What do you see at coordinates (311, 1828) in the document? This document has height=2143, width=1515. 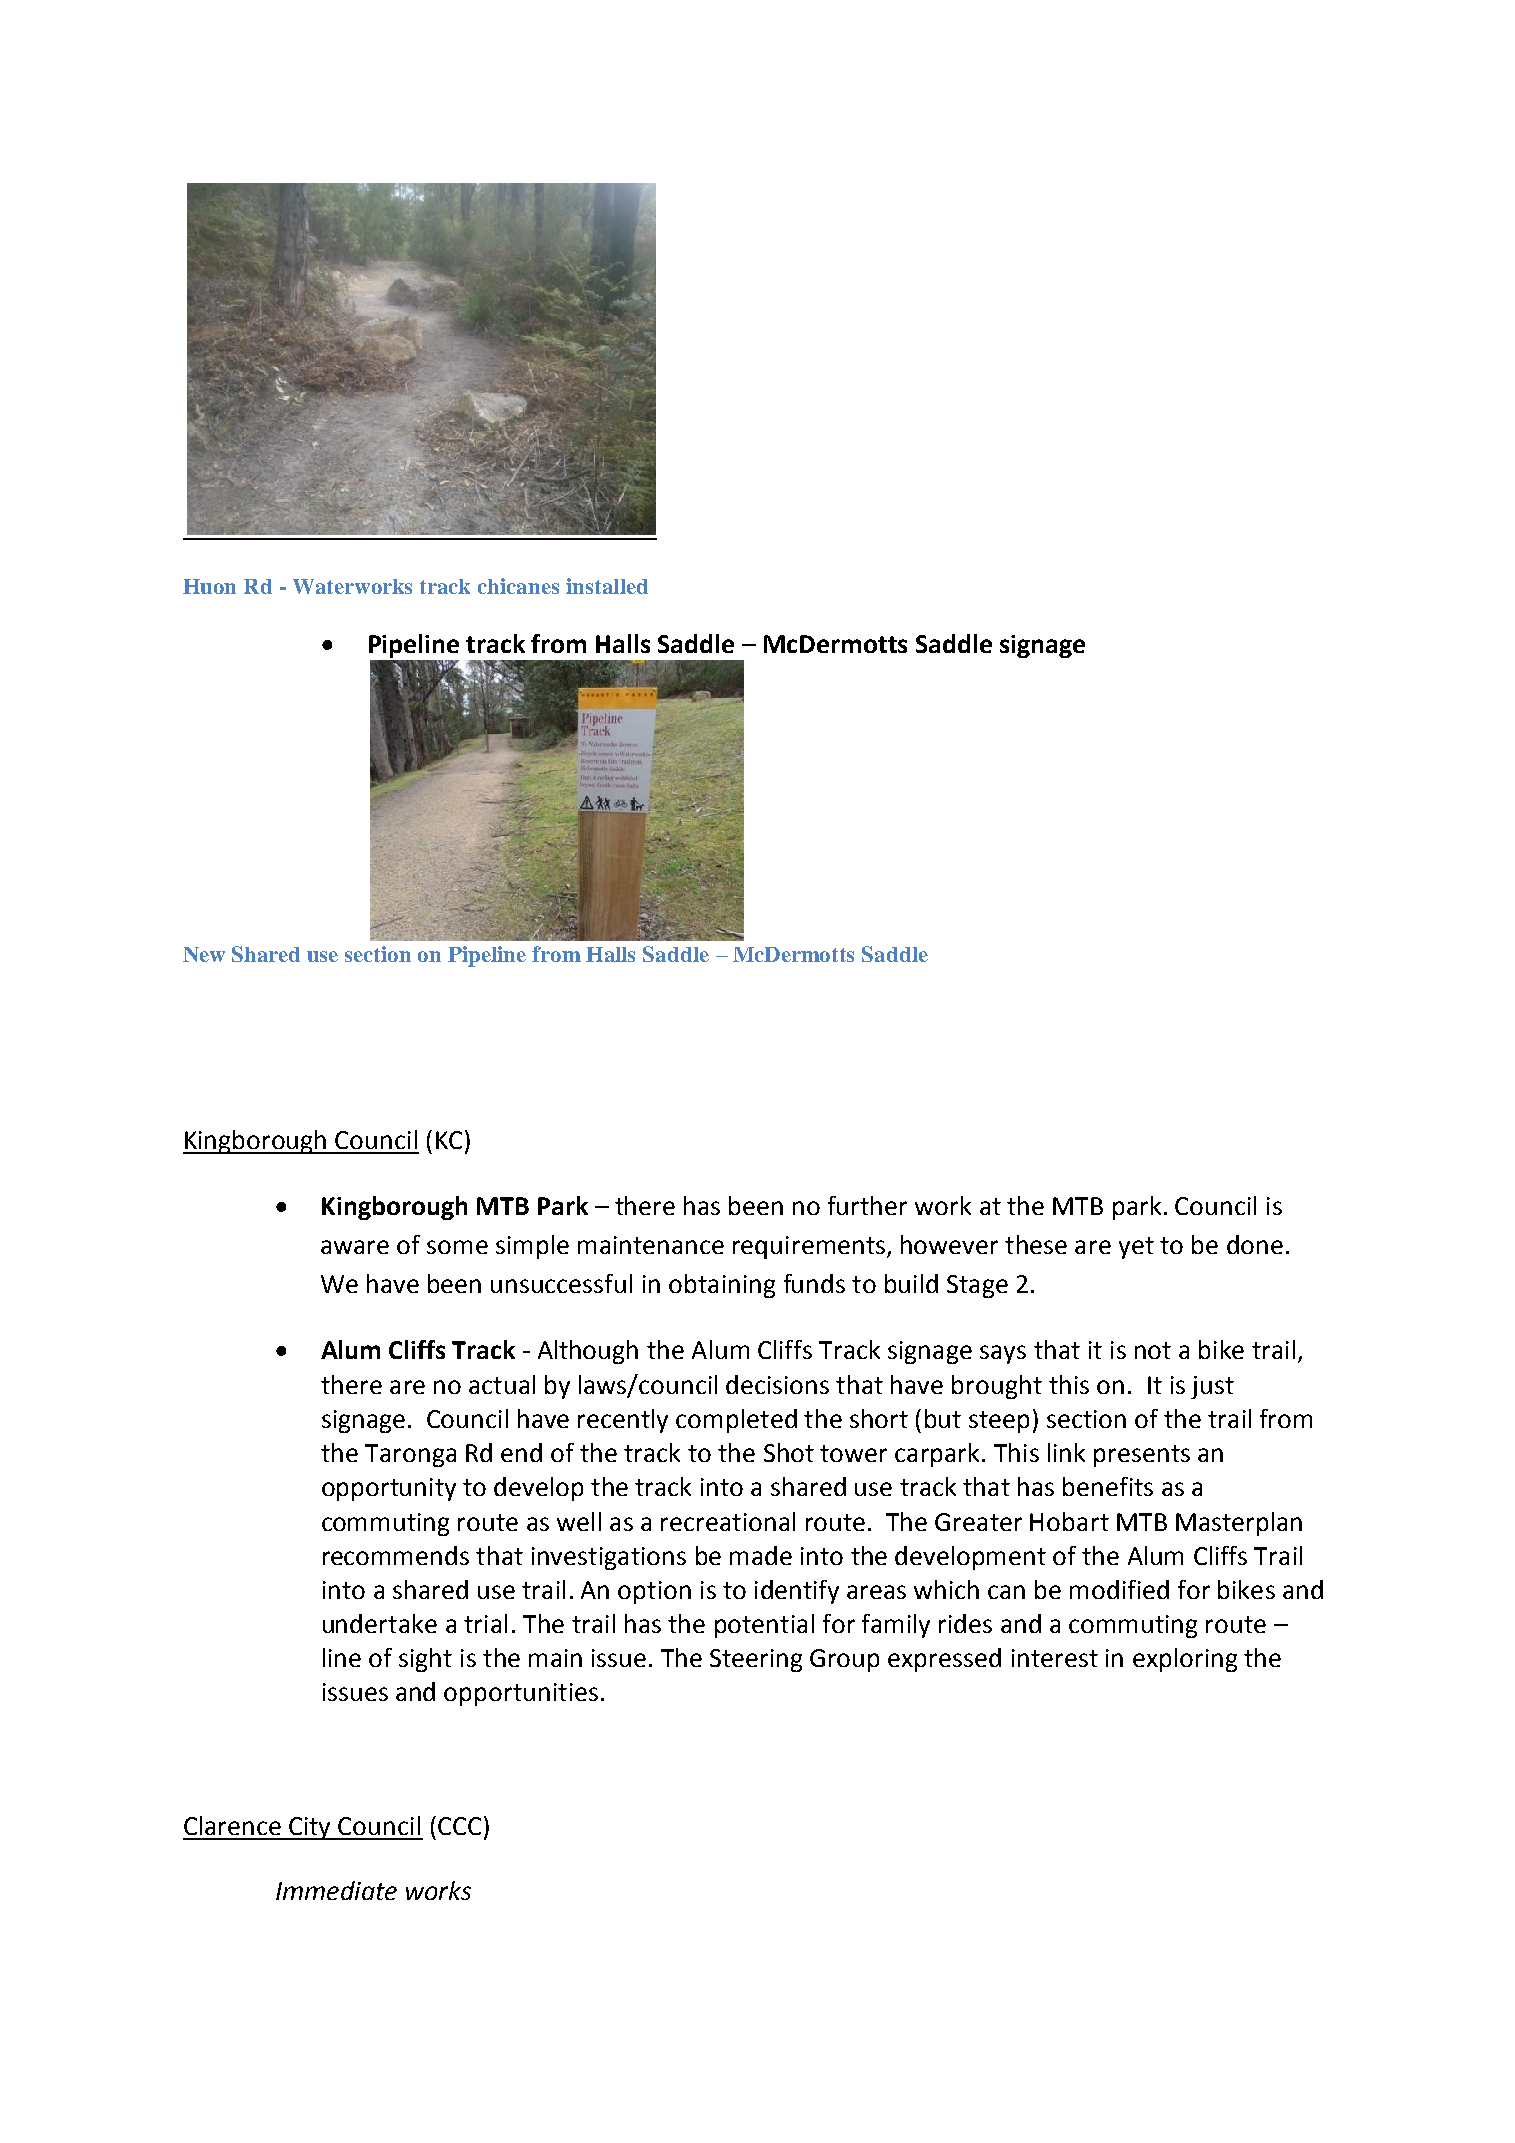 I see `City` at bounding box center [311, 1828].
